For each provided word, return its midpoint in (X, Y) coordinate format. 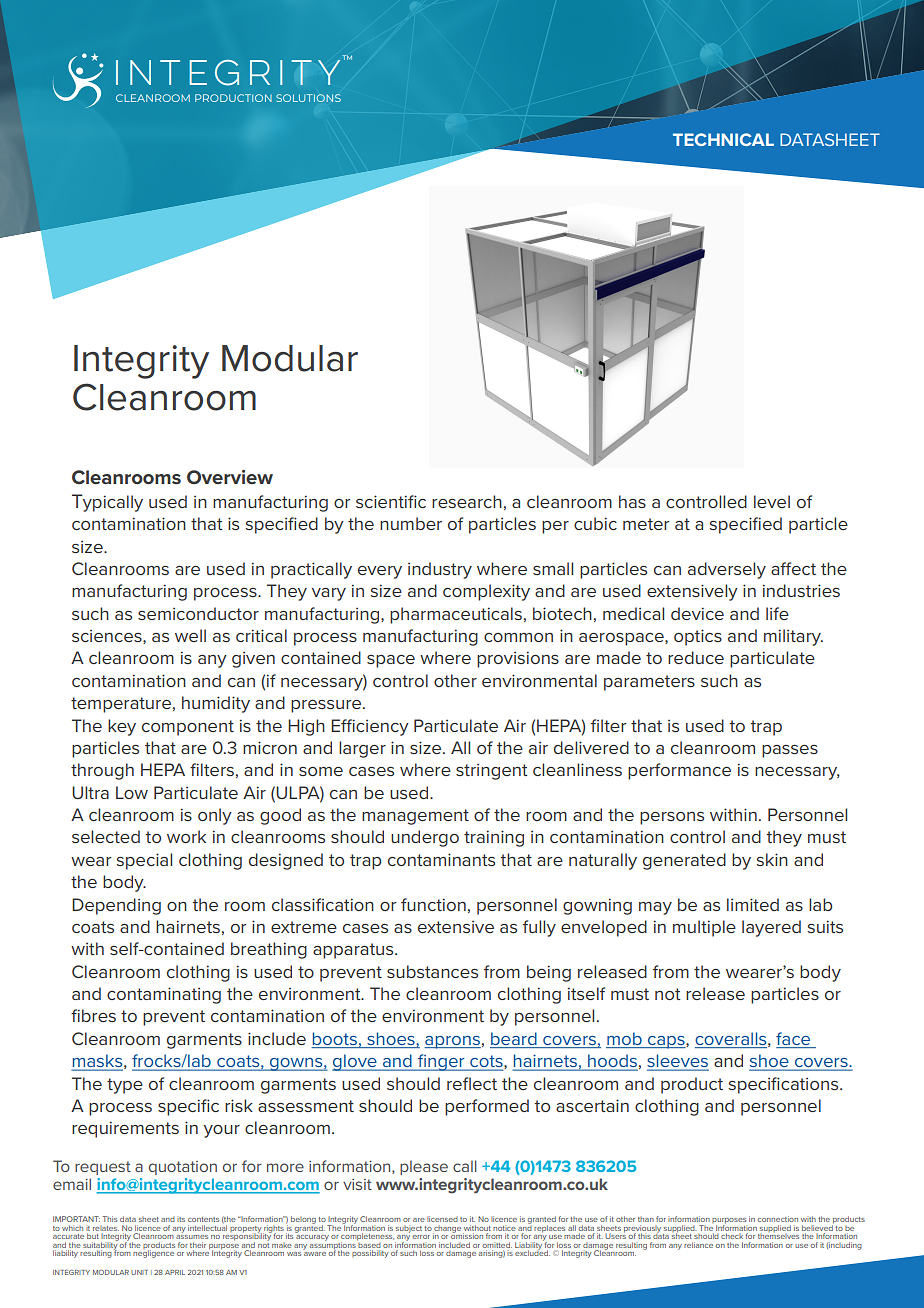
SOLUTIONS (308, 98)
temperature (121, 705)
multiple (704, 928)
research (467, 501)
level (772, 501)
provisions (518, 659)
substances (432, 971)
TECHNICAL (723, 139)
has (632, 501)
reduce (696, 657)
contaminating (164, 995)
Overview (230, 477)
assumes (192, 1237)
